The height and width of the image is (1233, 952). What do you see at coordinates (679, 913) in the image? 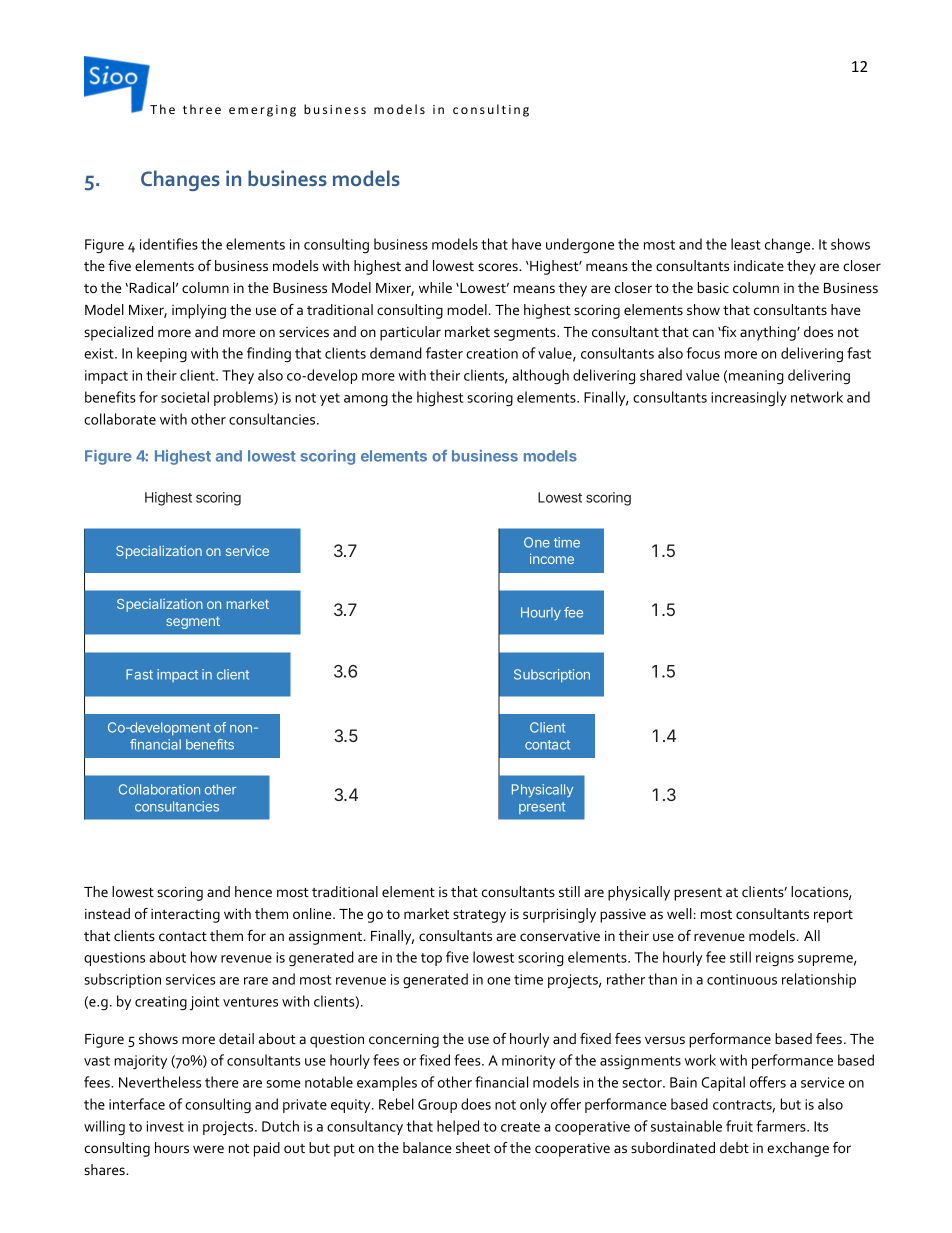
I see `well` at bounding box center [679, 913].
